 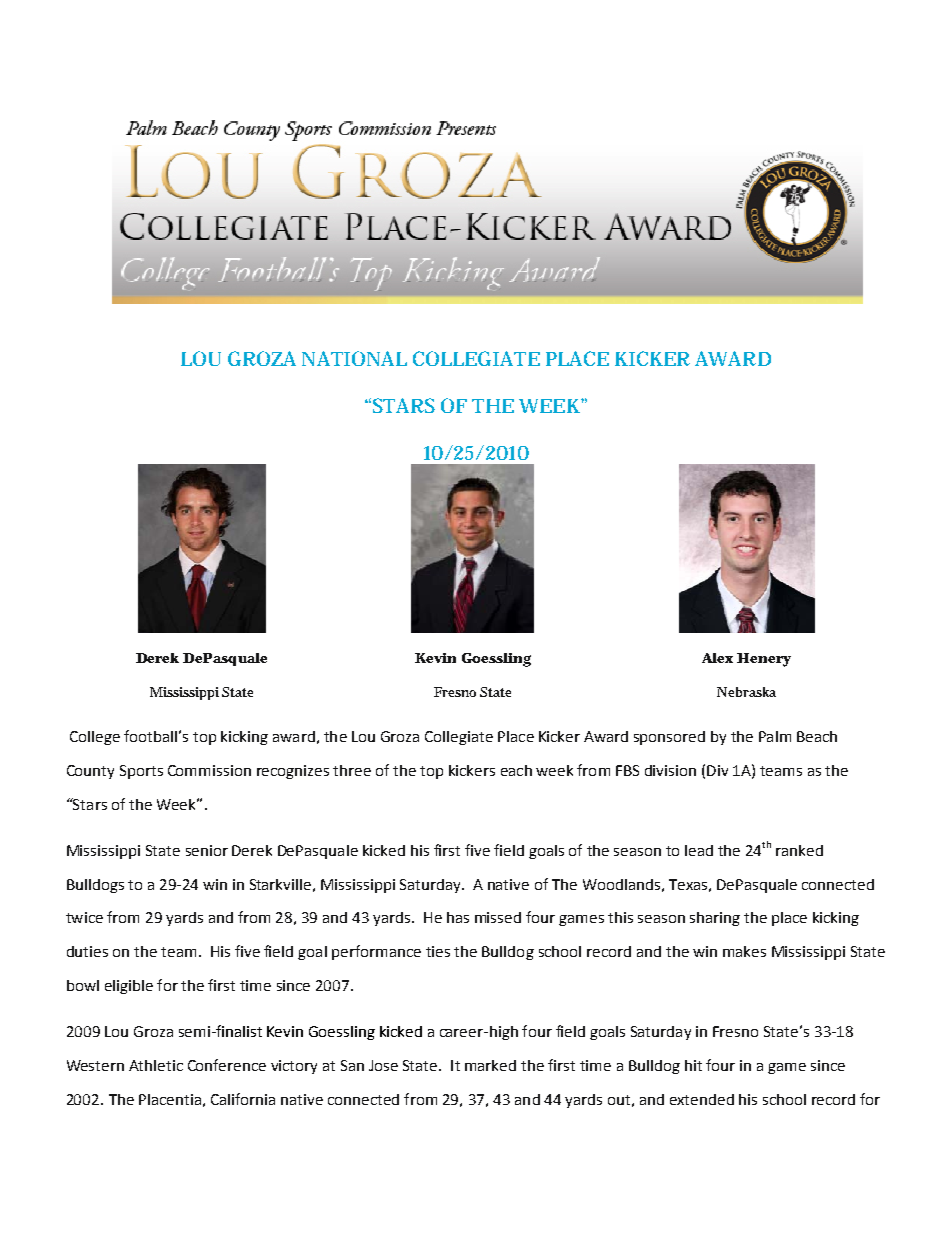 What do you see at coordinates (95, 738) in the screenshot?
I see `College` at bounding box center [95, 738].
